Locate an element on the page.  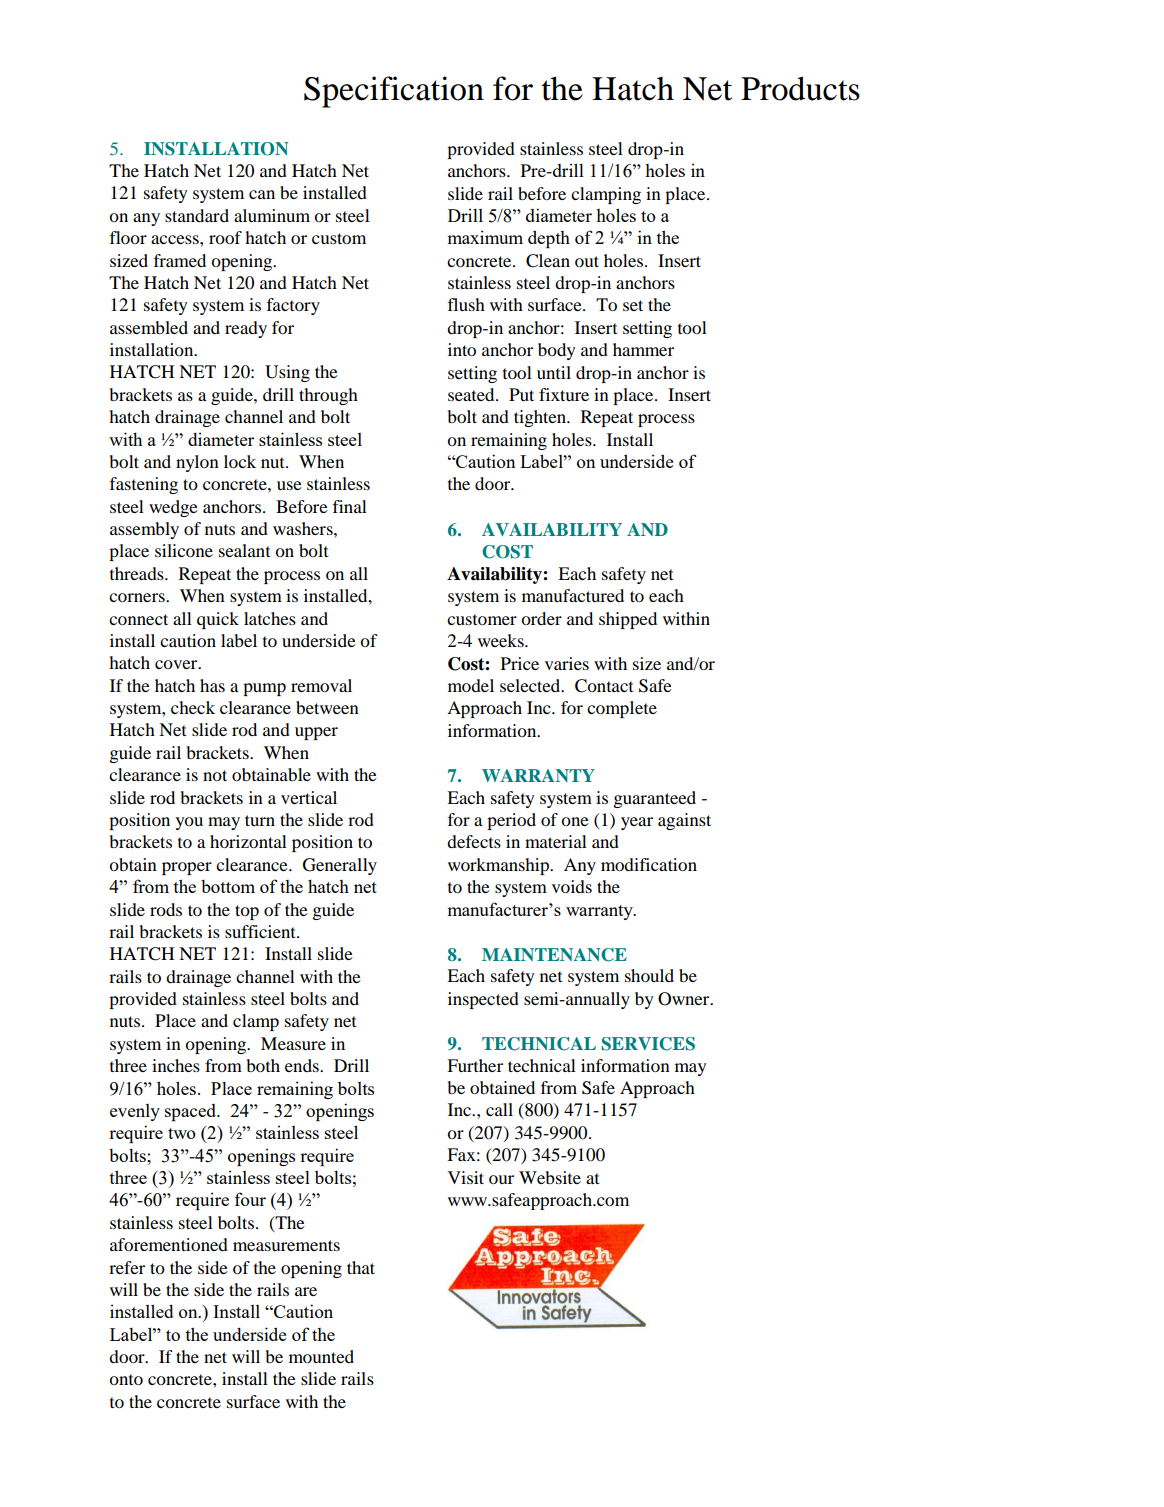
Specification is located at coordinates (394, 92).
